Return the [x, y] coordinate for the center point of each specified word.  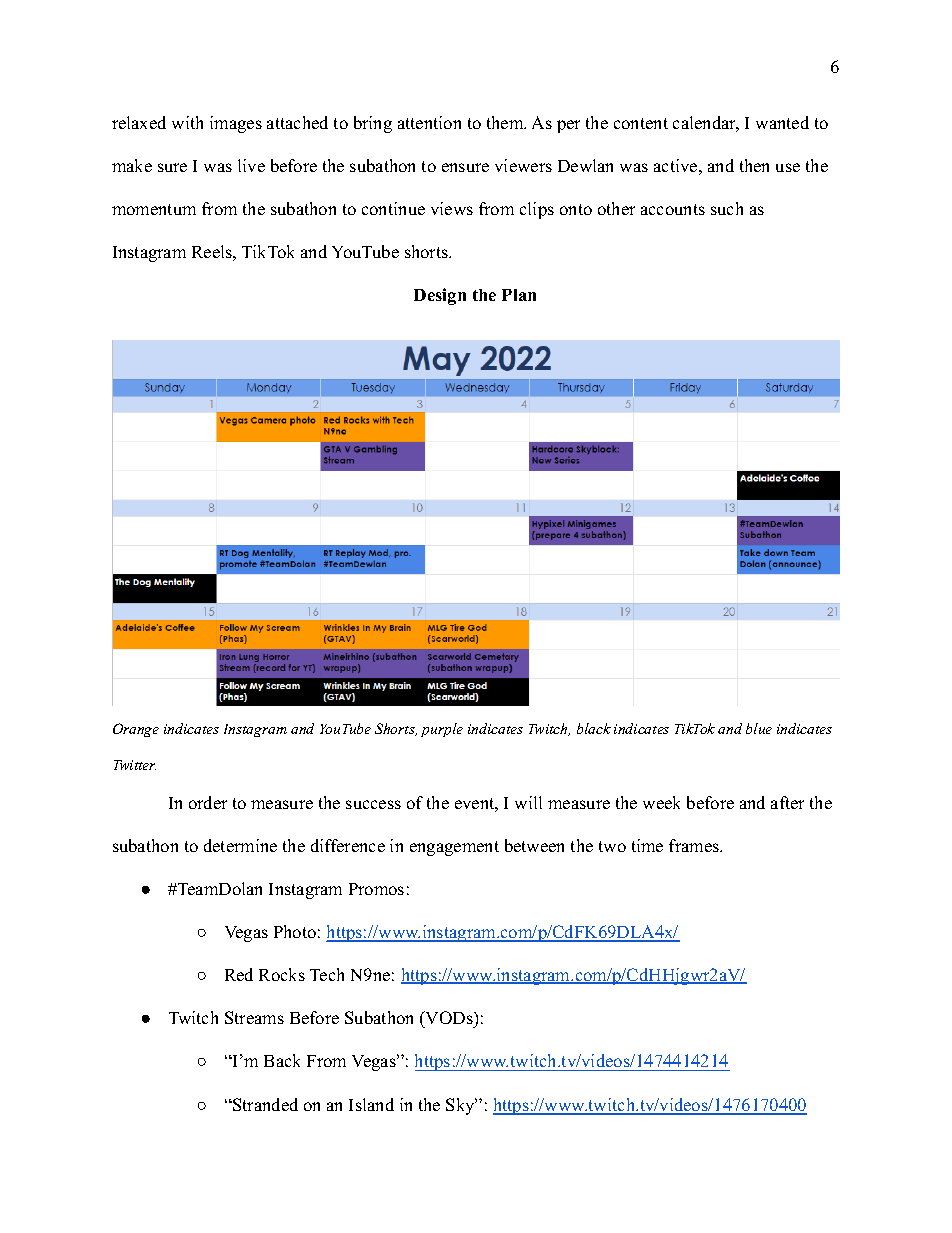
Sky [461, 1106]
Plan [519, 295]
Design [440, 296]
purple [442, 730]
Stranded [264, 1104]
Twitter [135, 765]
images [236, 124]
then [754, 165]
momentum [154, 209]
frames [695, 845]
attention [429, 122]
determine [240, 845]
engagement [454, 848]
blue [759, 728]
